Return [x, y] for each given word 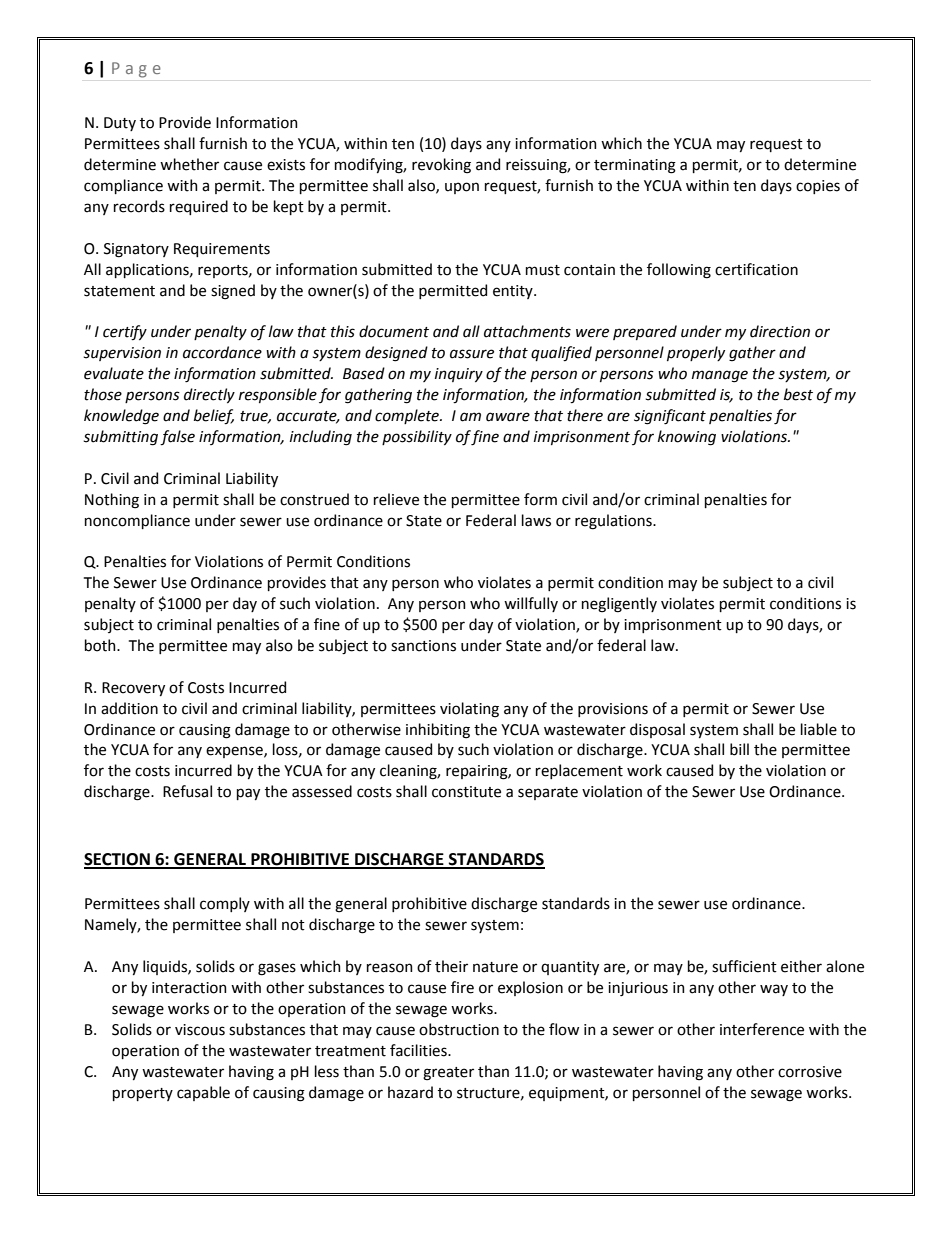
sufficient [744, 966]
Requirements [222, 250]
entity [514, 292]
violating [469, 710]
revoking [441, 166]
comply [225, 904]
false [177, 438]
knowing [687, 438]
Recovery [133, 689]
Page [136, 70]
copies [818, 187]
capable [203, 1093]
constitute [466, 792]
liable [819, 729]
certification [756, 269]
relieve [396, 499]
